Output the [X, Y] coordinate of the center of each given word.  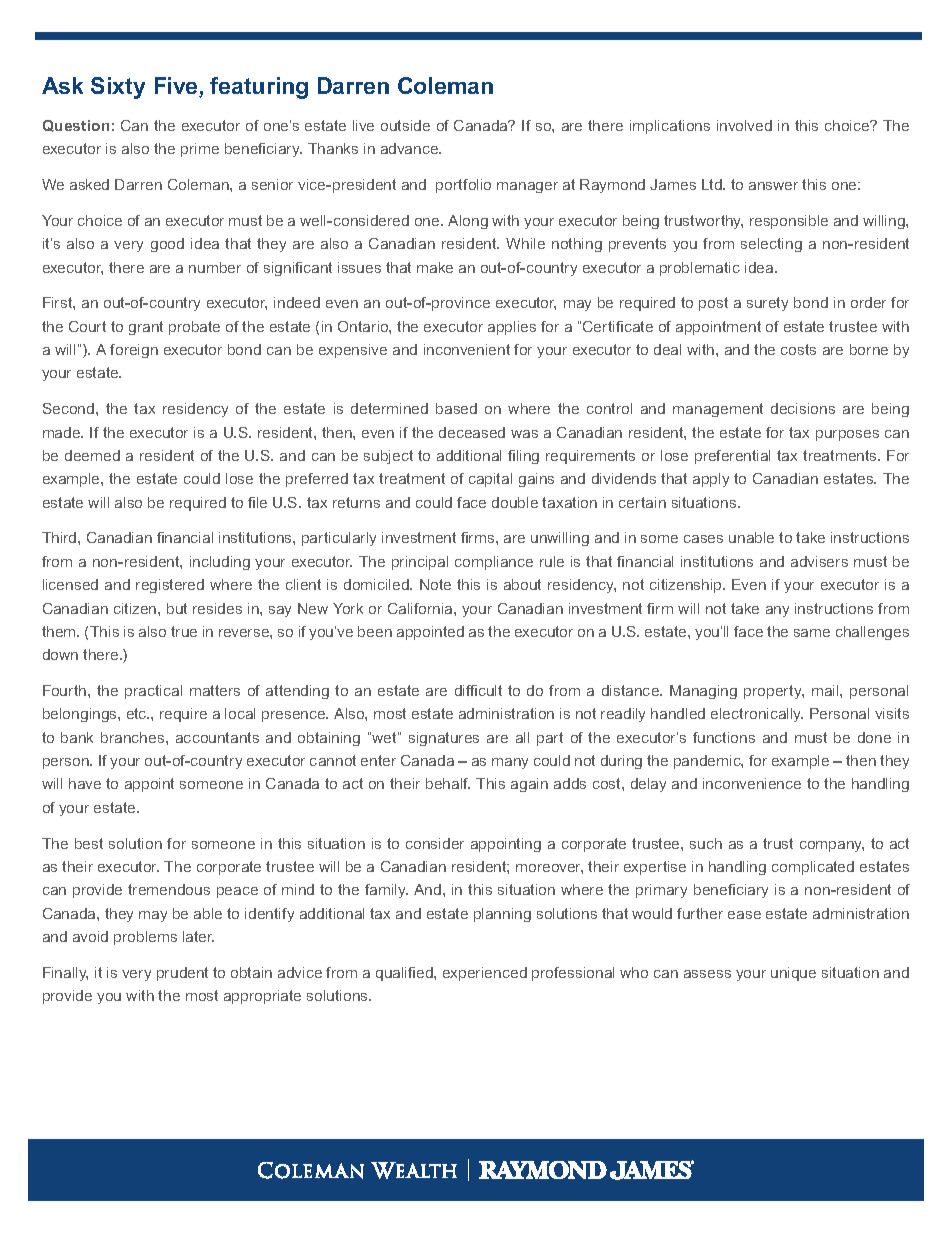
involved [744, 125]
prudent [182, 974]
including [220, 563]
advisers [819, 561]
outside [405, 125]
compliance [494, 563]
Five [177, 87]
